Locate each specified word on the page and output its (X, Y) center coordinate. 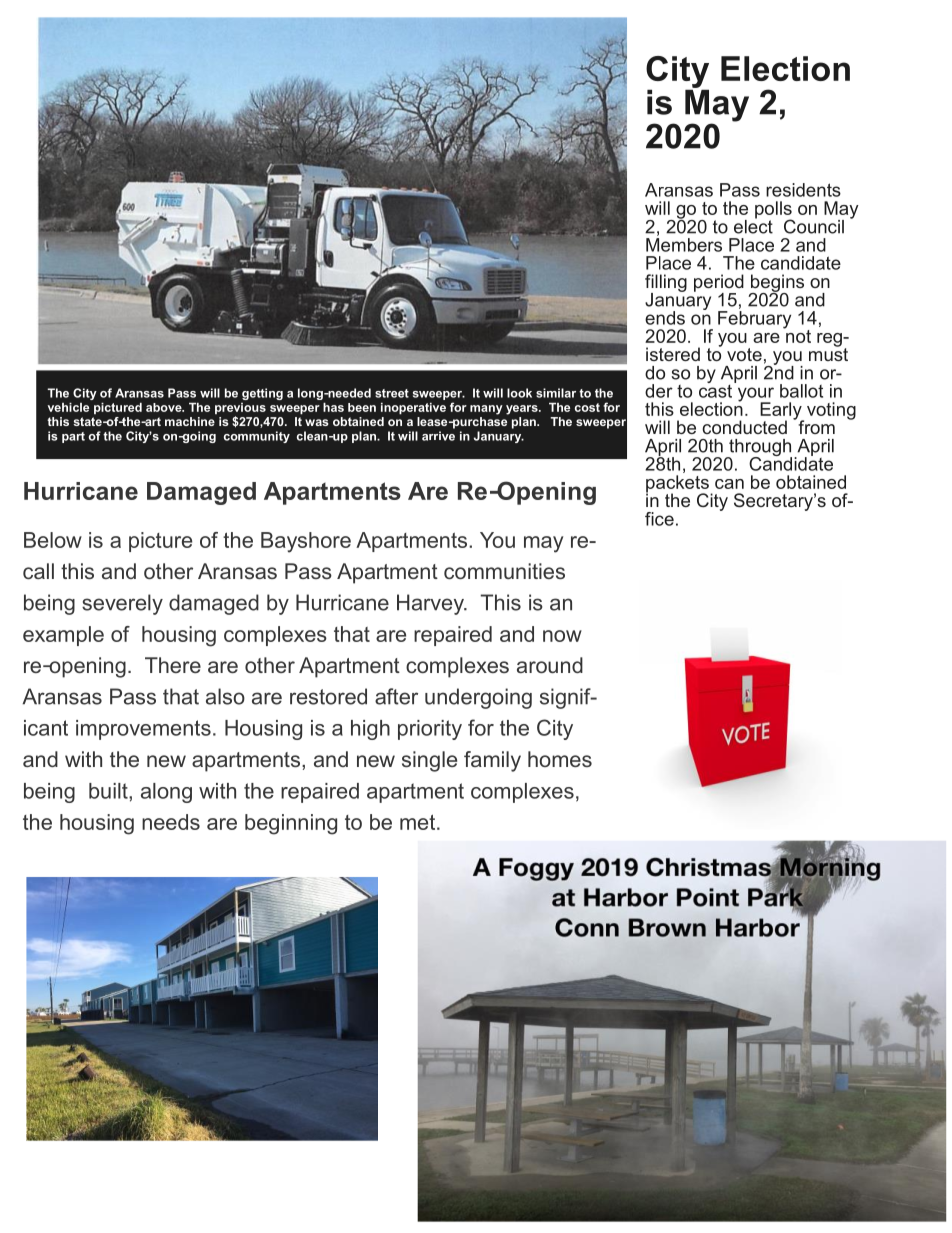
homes (560, 759)
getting (262, 394)
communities (504, 571)
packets (678, 485)
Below (53, 540)
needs (171, 822)
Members (684, 243)
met (419, 822)
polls (774, 211)
